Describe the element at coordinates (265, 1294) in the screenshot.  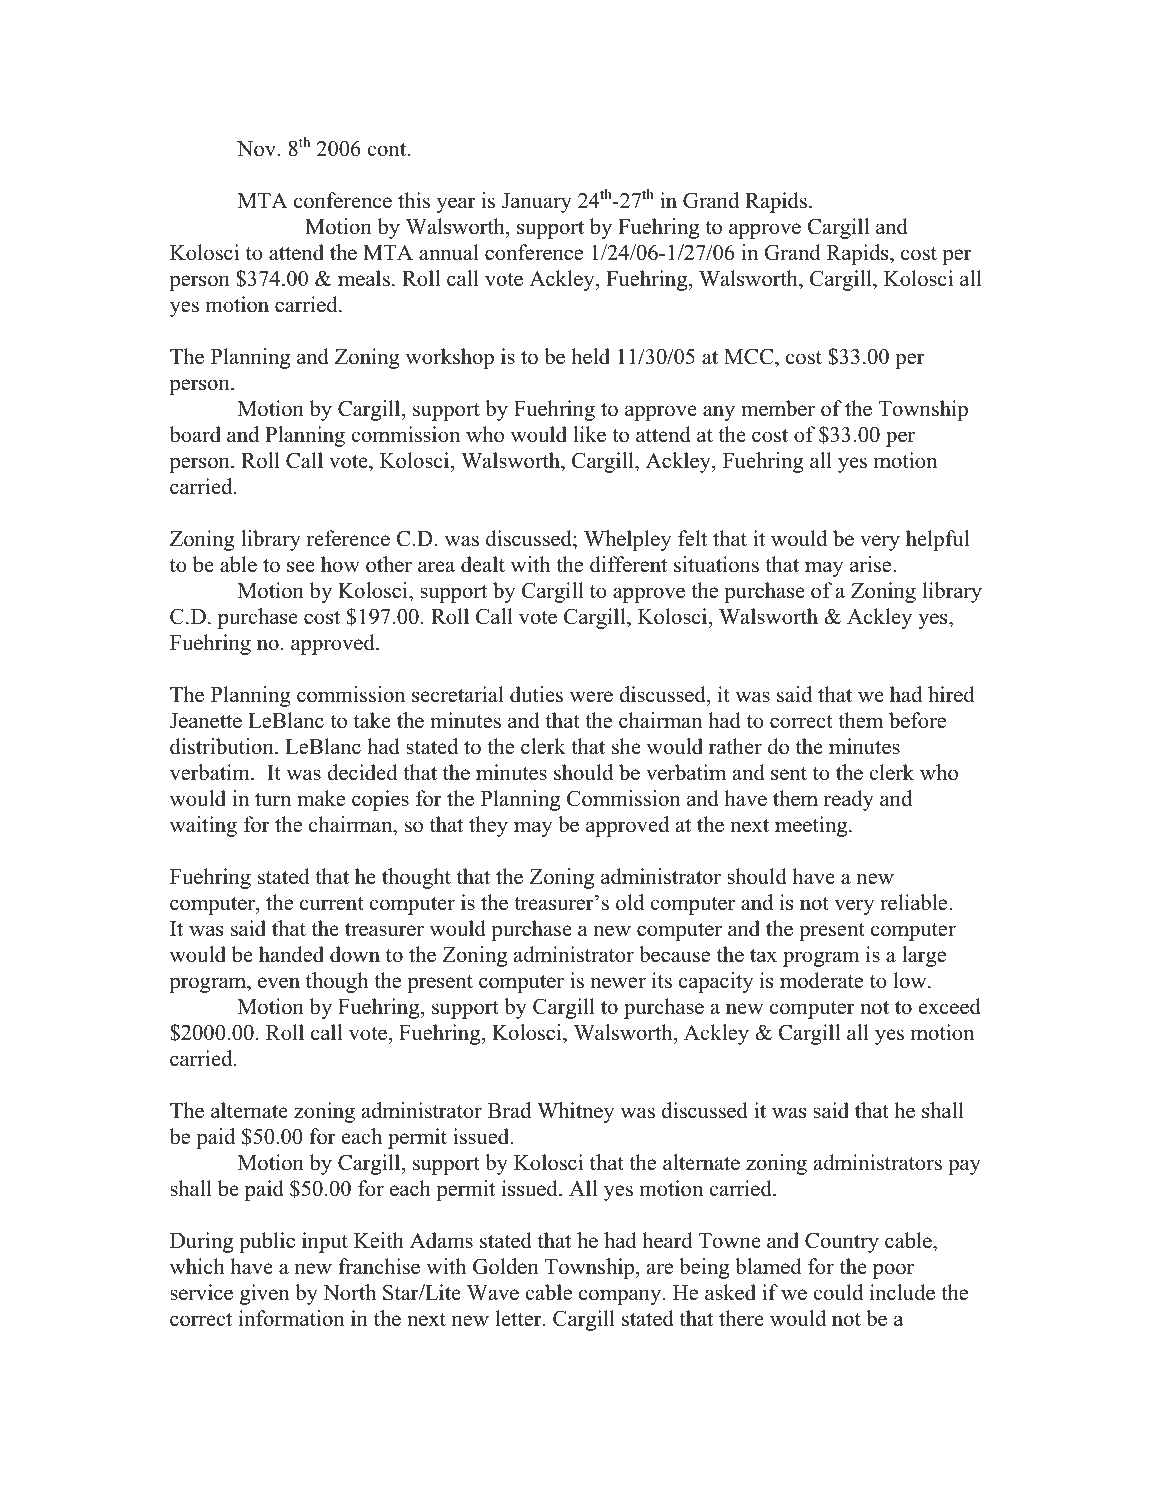
I see `given` at that location.
